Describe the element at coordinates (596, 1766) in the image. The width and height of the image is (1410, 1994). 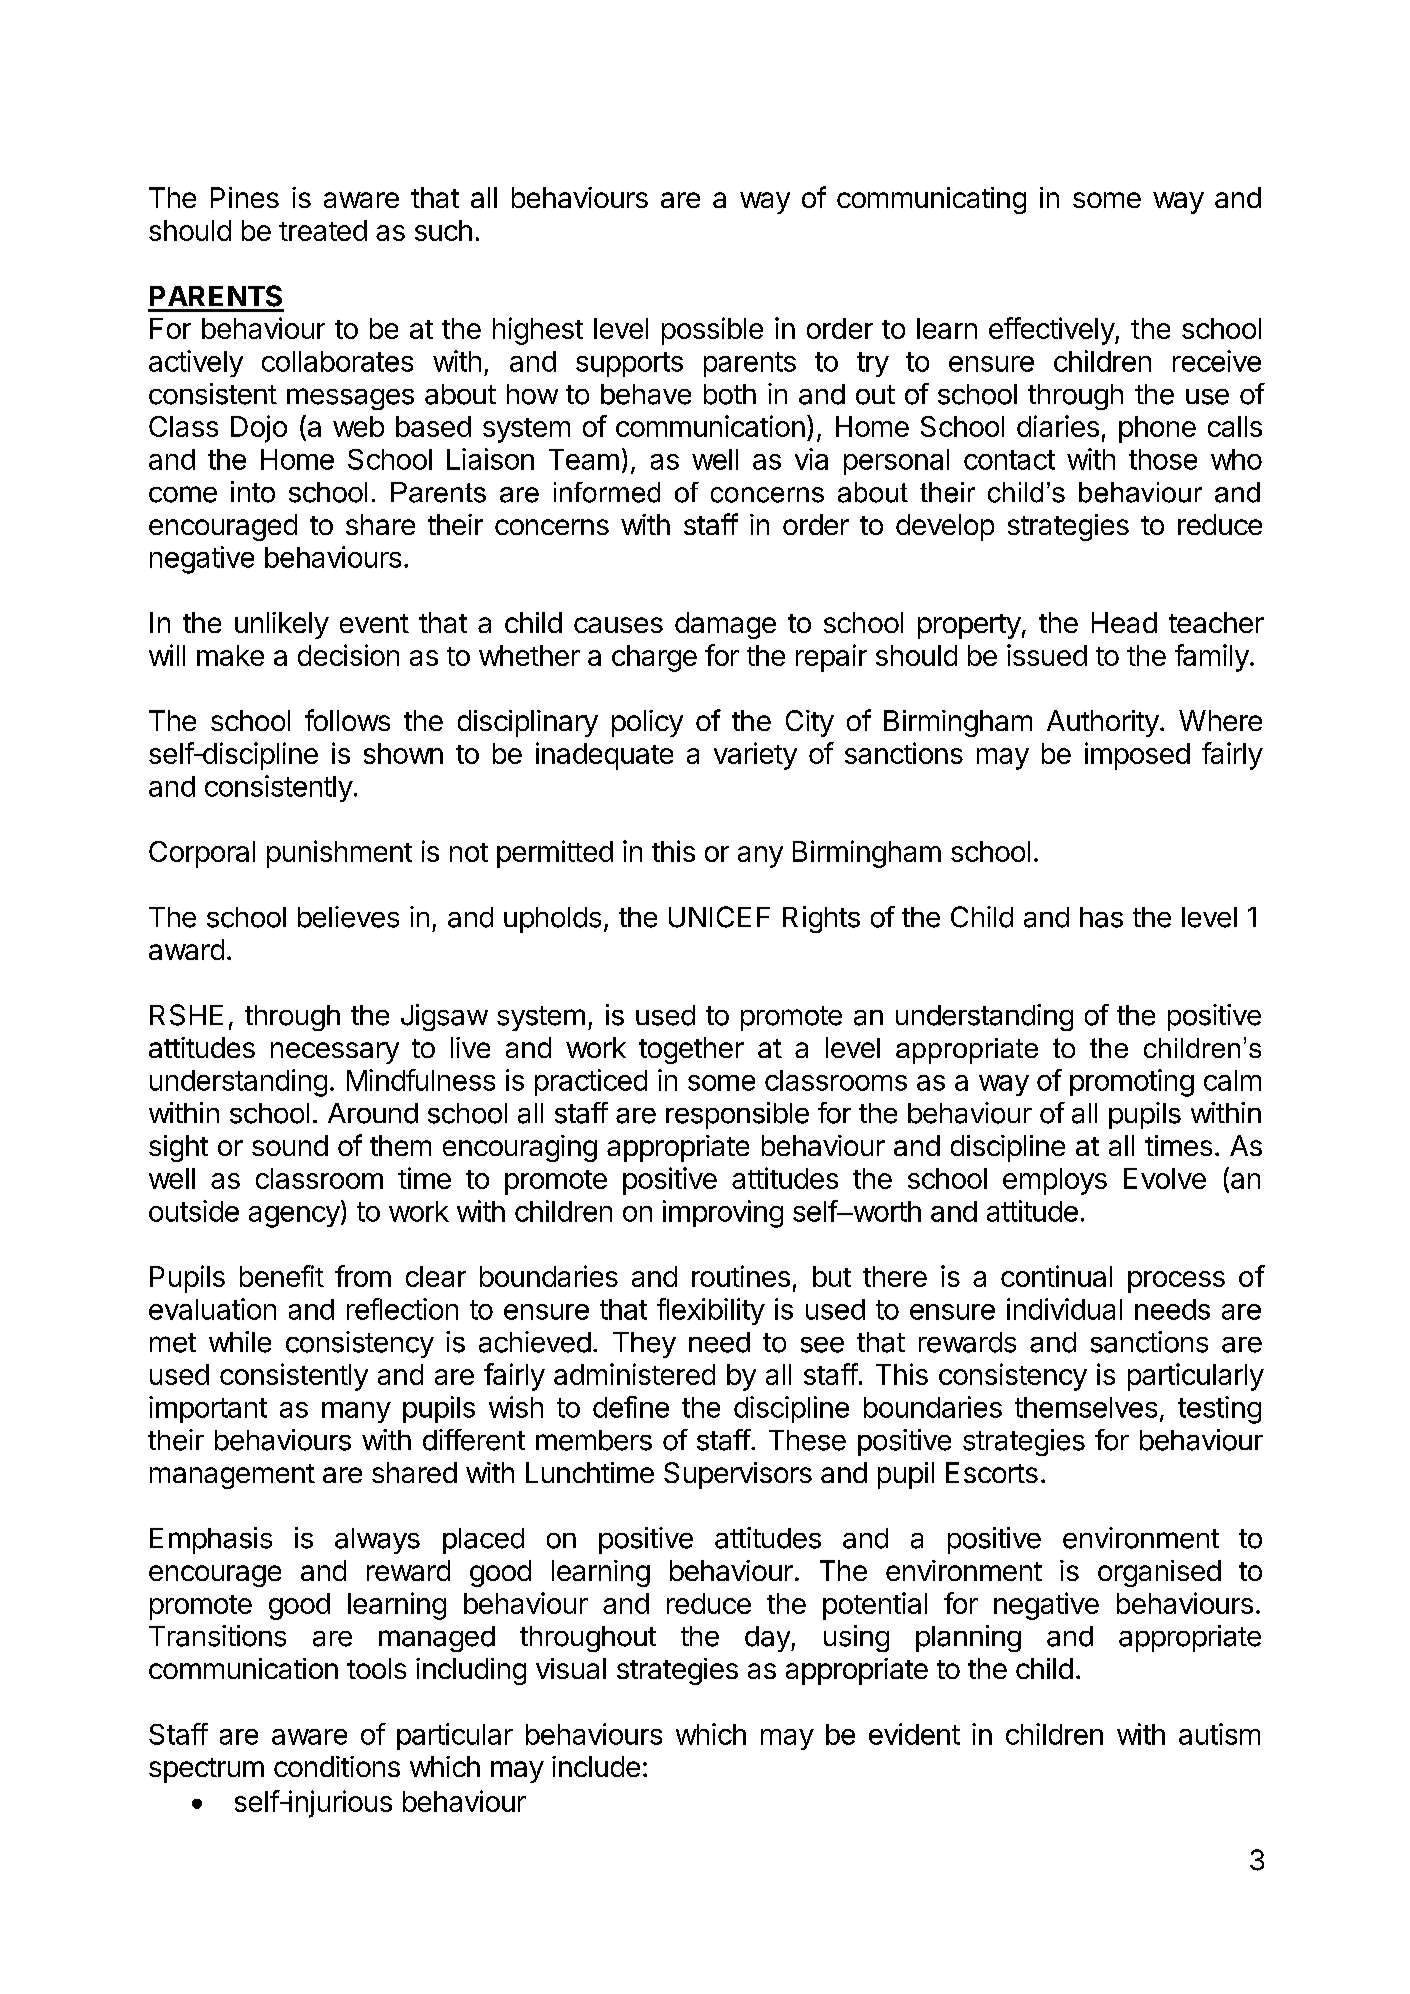
I see `include` at that location.
